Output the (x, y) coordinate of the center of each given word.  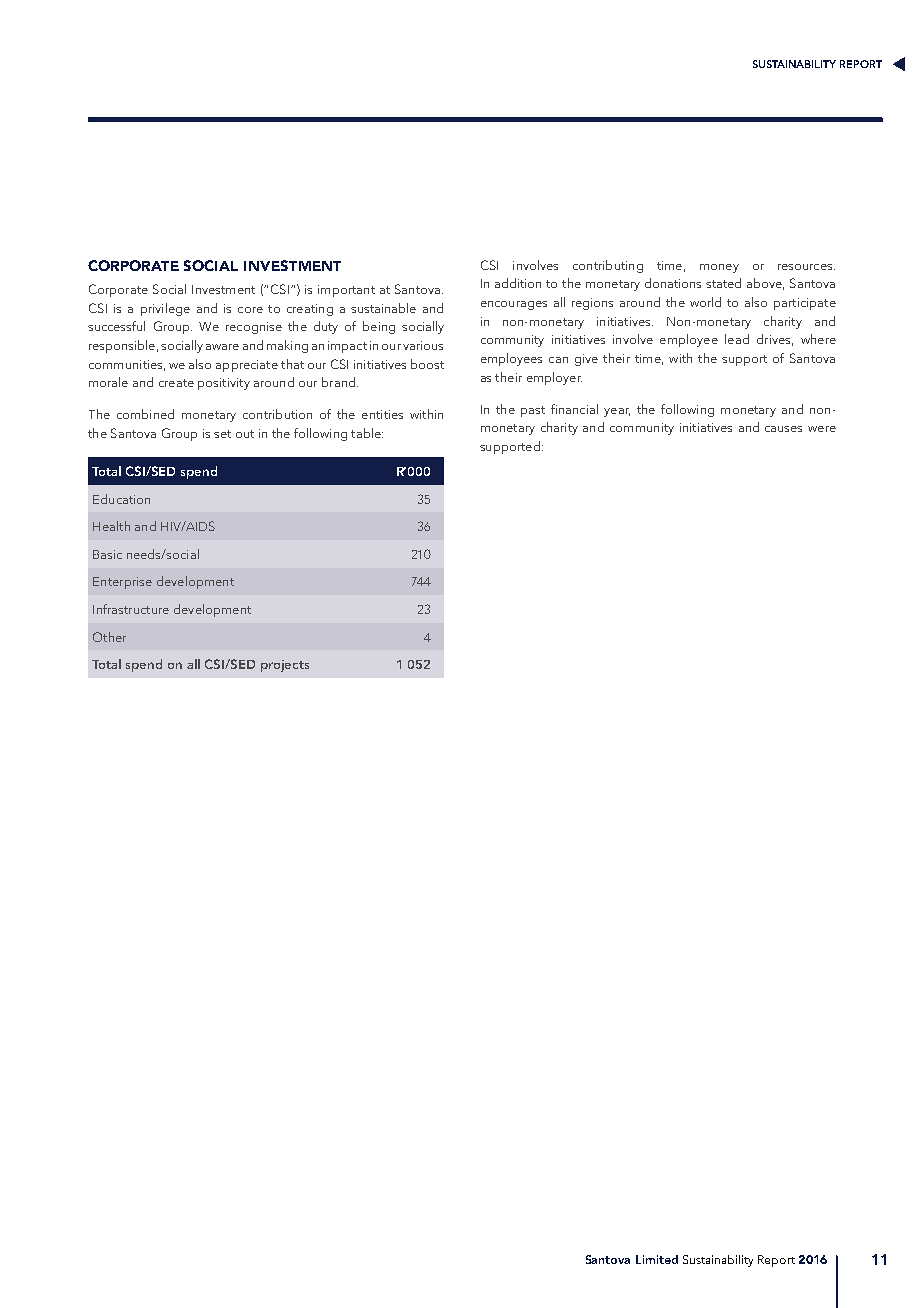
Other (109, 637)
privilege (165, 309)
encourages (514, 305)
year (617, 412)
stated (723, 283)
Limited (657, 1259)
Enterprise (122, 583)
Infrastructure (131, 609)
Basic (107, 554)
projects (285, 666)
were (822, 429)
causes (783, 429)
